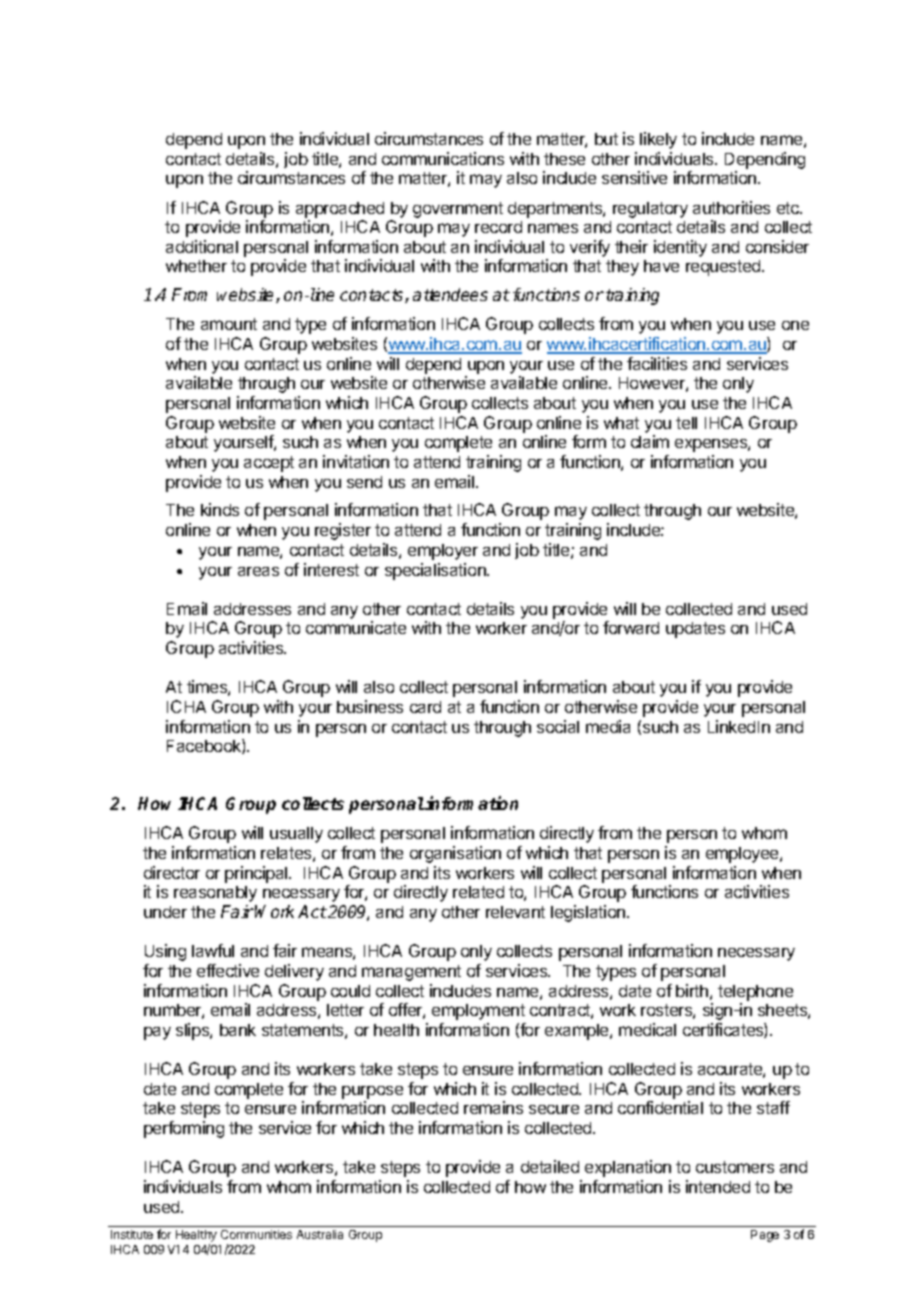 This document has width=924, height=1308. What do you see at coordinates (202, 246) in the document?
I see `additional` at bounding box center [202, 246].
